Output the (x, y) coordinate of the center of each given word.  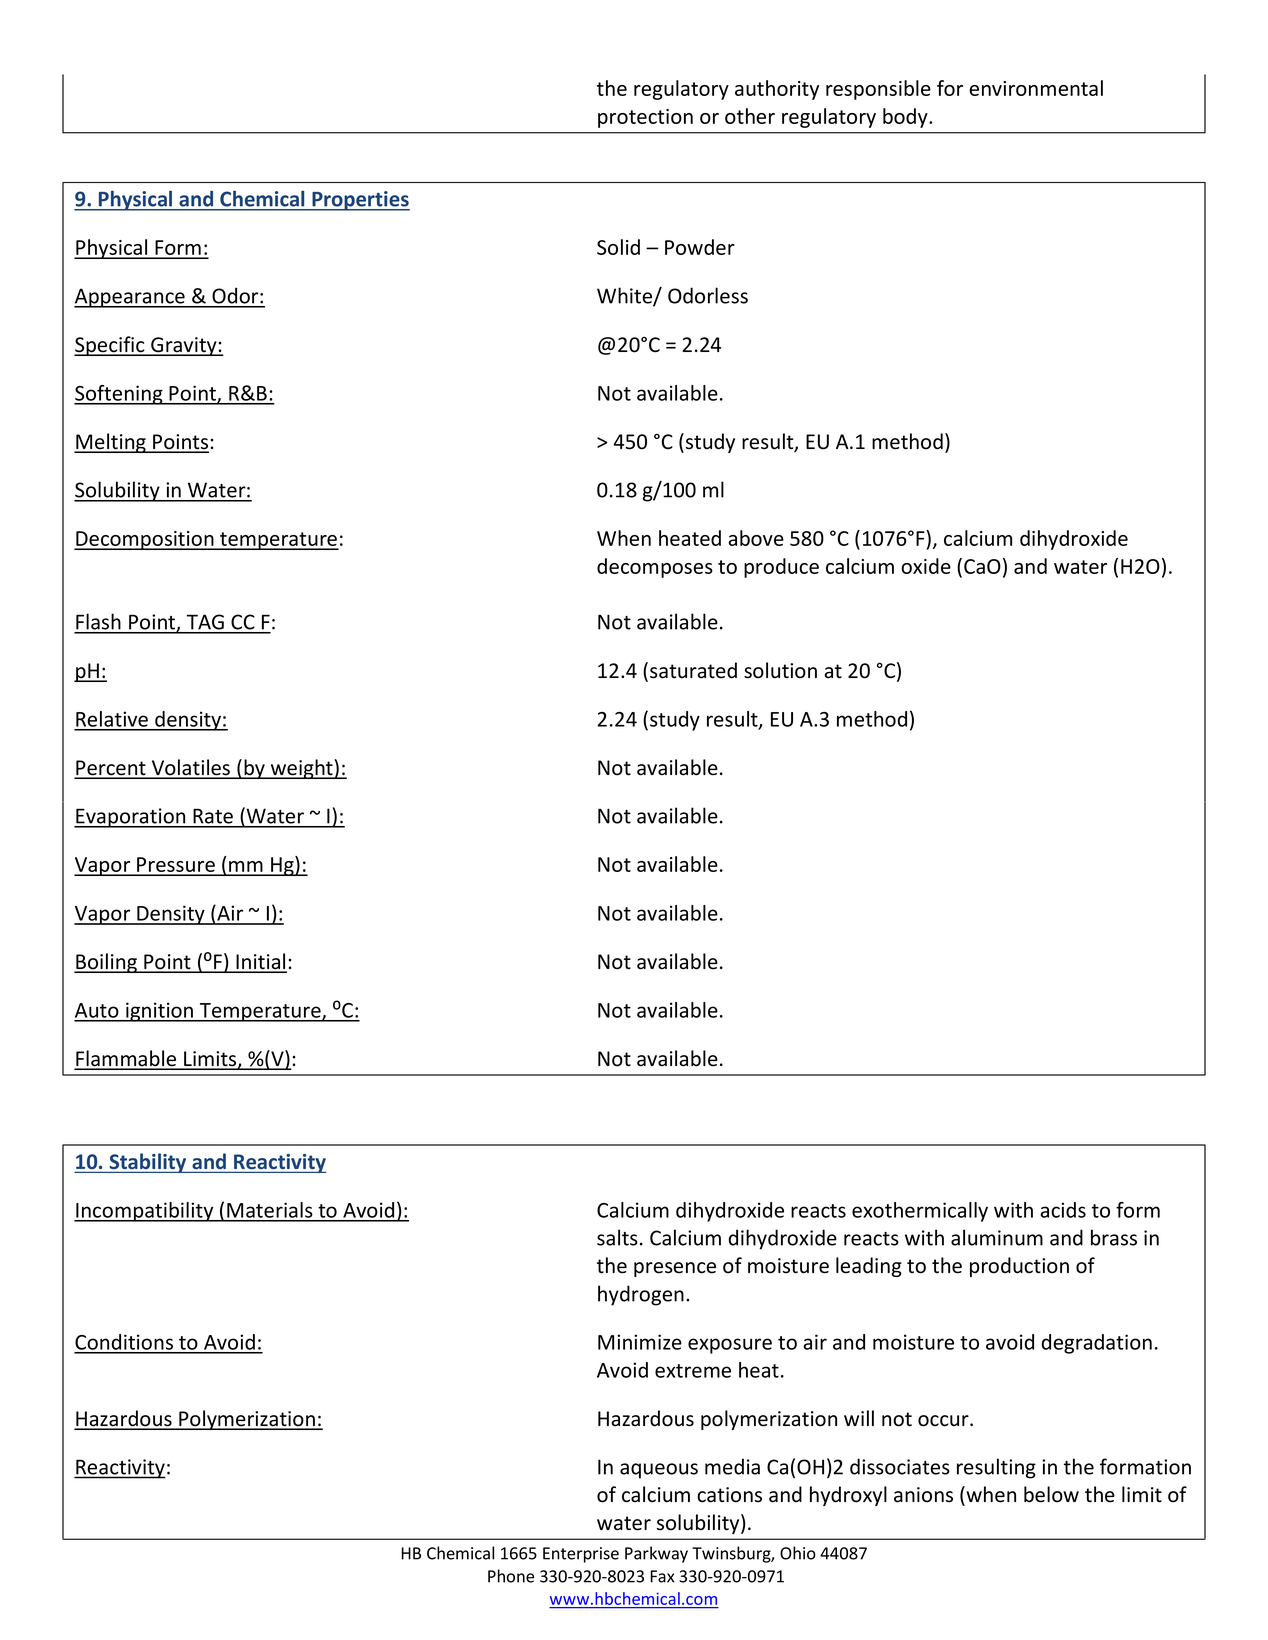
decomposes (655, 568)
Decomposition (145, 540)
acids (1063, 1210)
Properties (360, 201)
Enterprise (581, 1555)
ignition (160, 1012)
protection (645, 118)
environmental (1036, 88)
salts (617, 1237)
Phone (511, 1576)
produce (781, 568)
